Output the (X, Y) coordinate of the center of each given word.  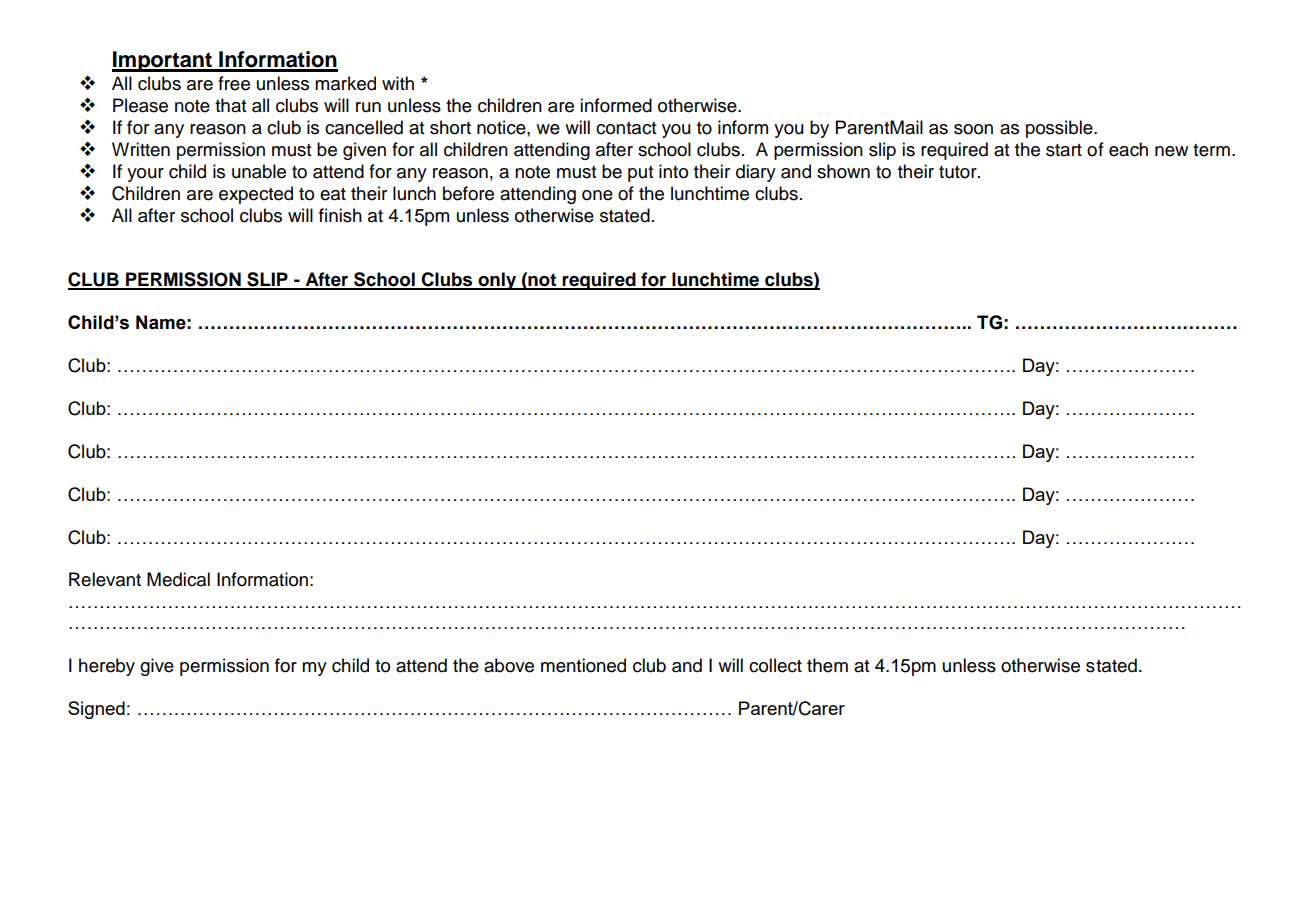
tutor (959, 172)
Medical (178, 579)
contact (626, 128)
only (497, 281)
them (827, 665)
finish (340, 215)
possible (1060, 129)
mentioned (583, 665)
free (234, 83)
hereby (107, 667)
